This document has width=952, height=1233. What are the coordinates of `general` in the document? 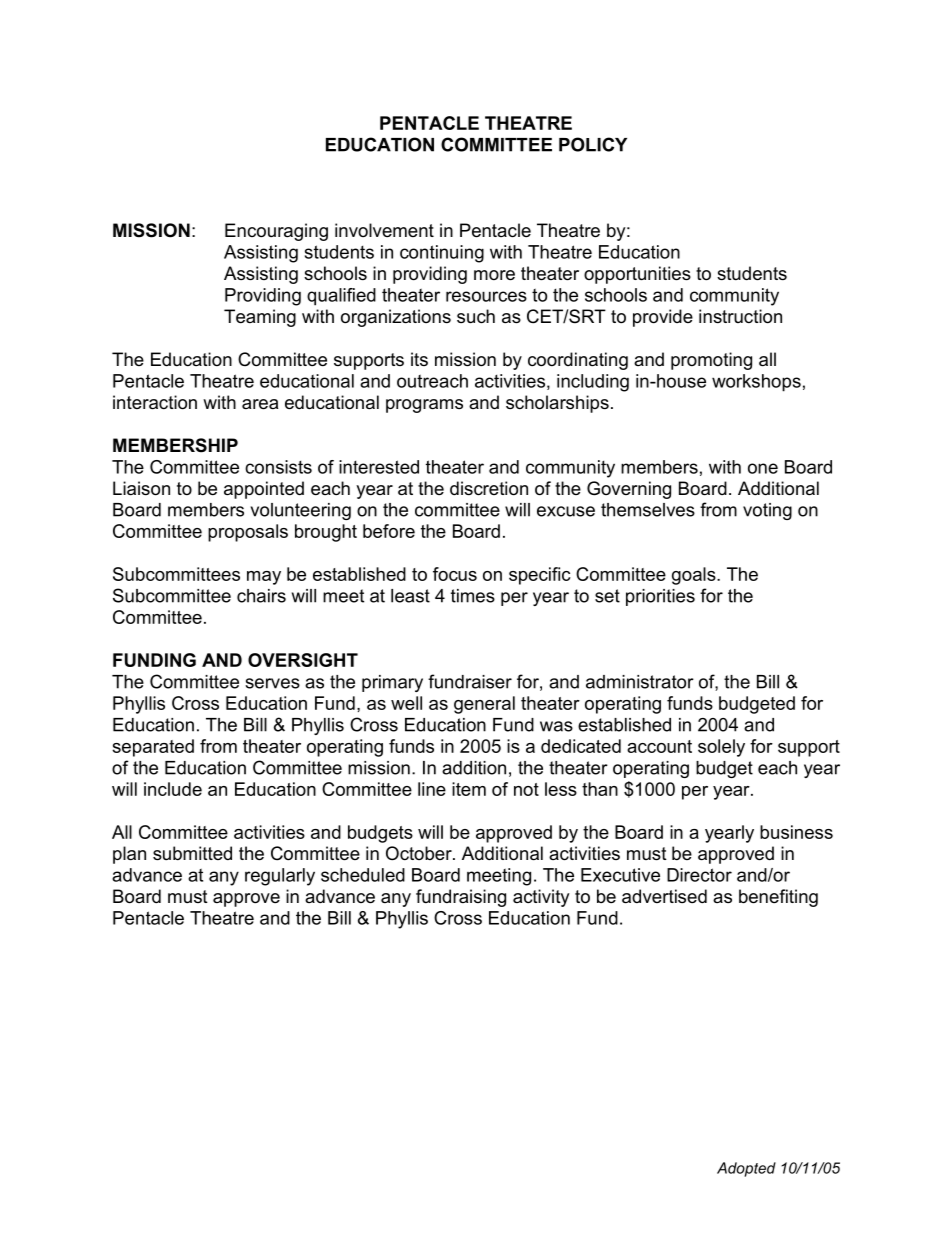 It's located at (484, 705).
